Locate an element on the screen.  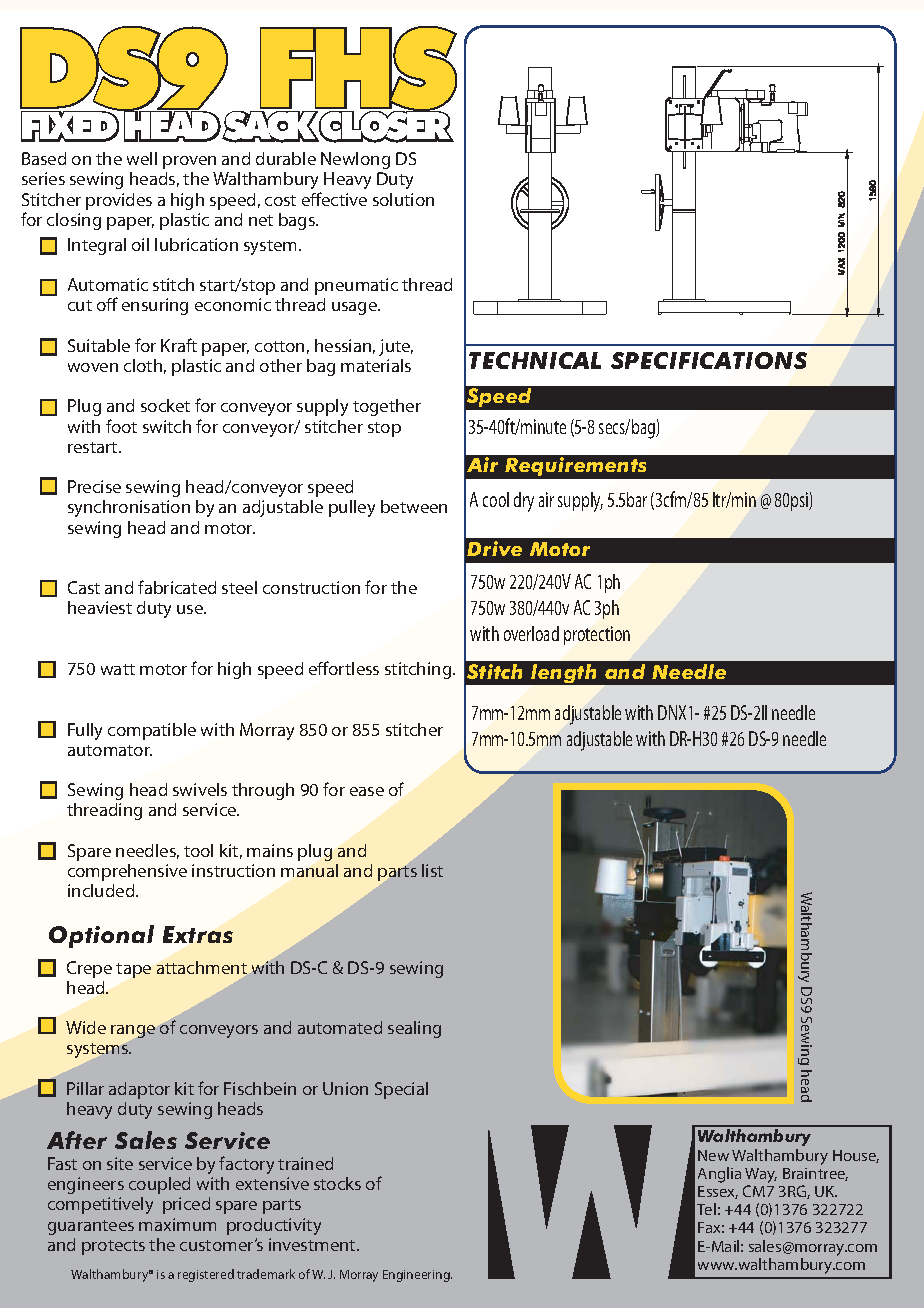
SPECIFICATIONS is located at coordinates (709, 360).
